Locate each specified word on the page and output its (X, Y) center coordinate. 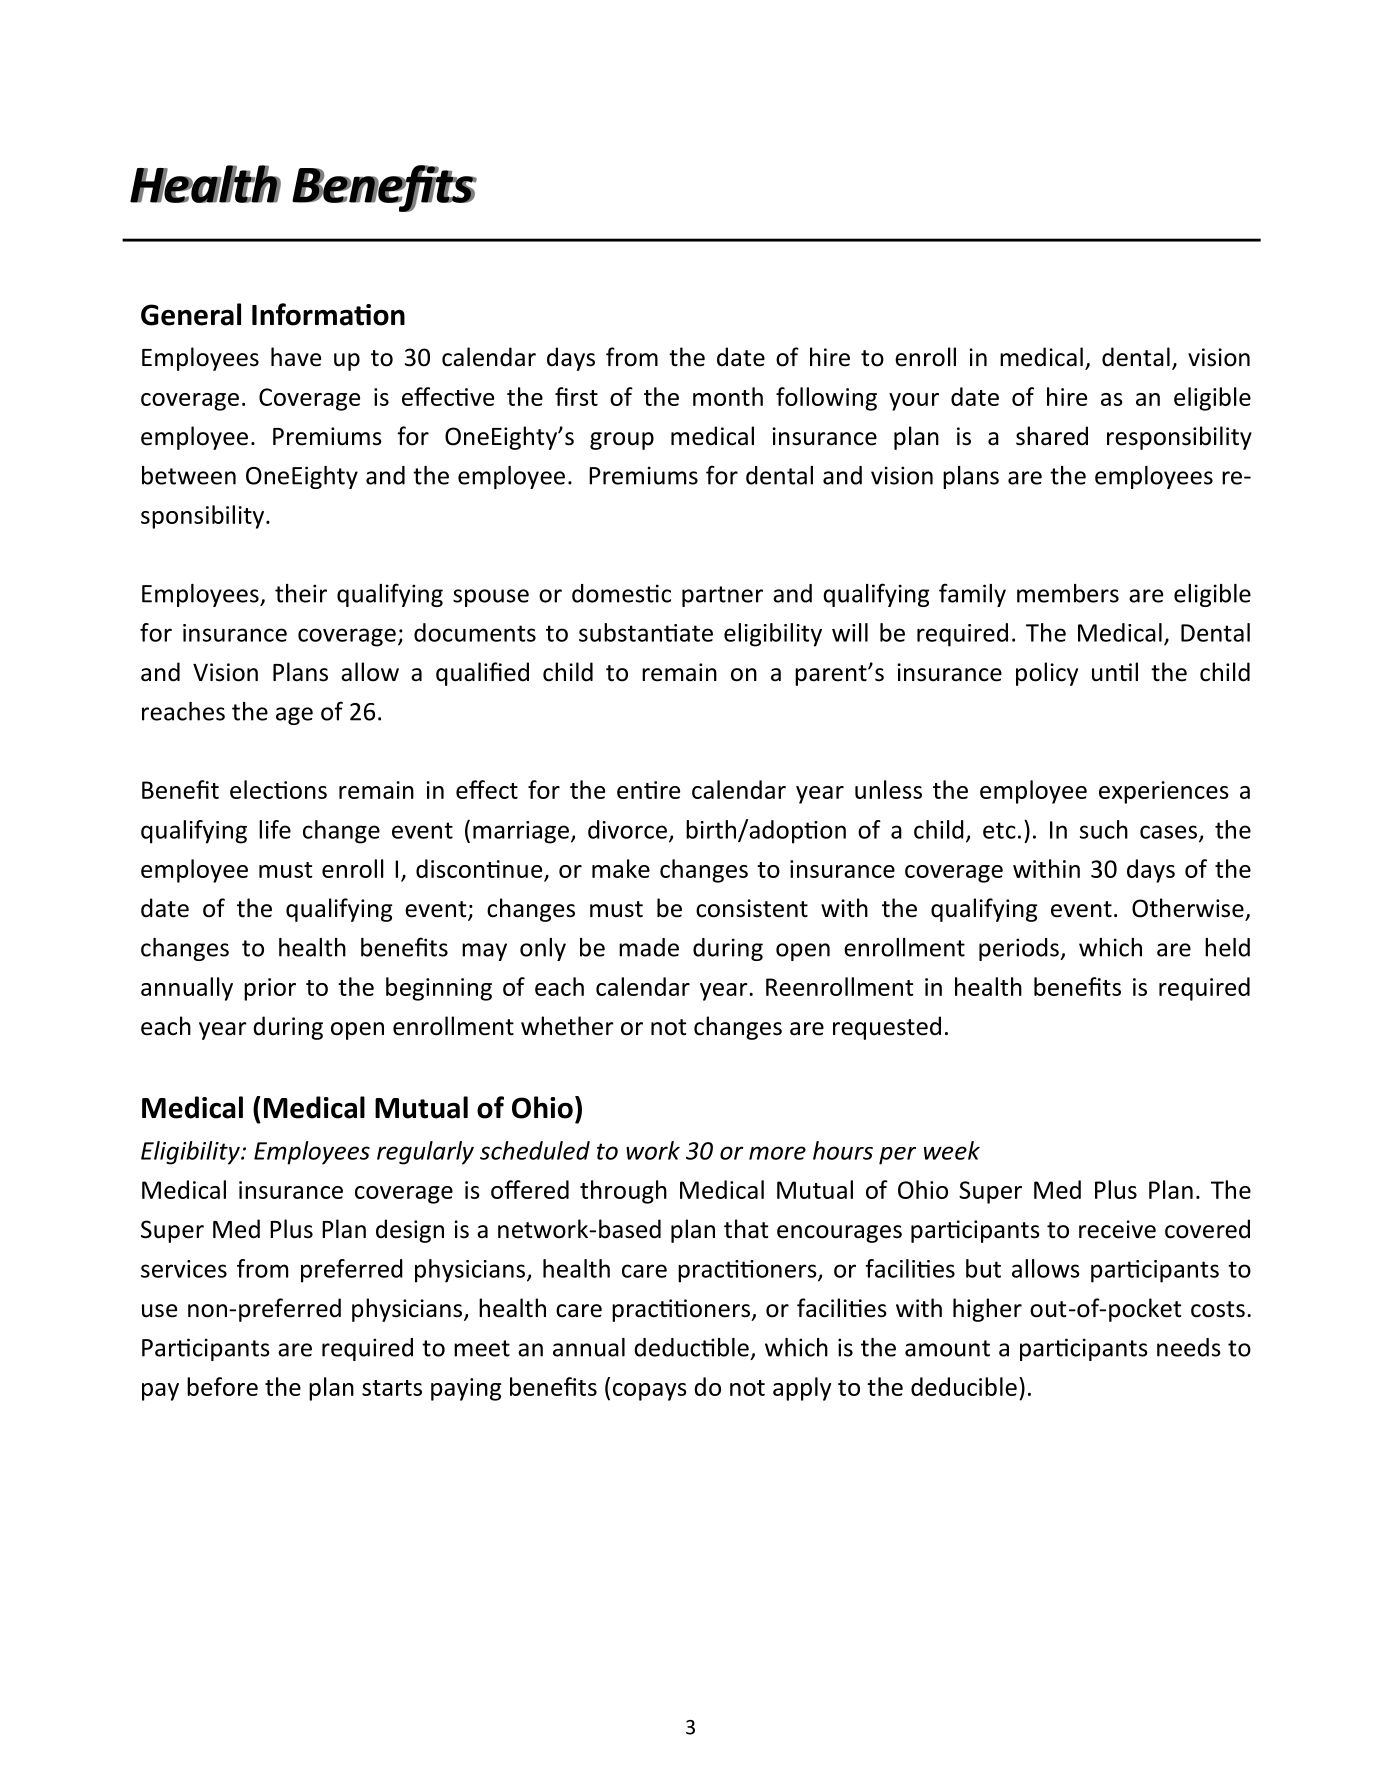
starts (392, 1388)
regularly (425, 1153)
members (1068, 593)
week (952, 1150)
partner (722, 596)
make (621, 868)
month (728, 396)
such (1104, 829)
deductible (691, 1347)
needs (1189, 1347)
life (275, 829)
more (777, 1153)
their (301, 593)
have (296, 357)
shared (1052, 436)
